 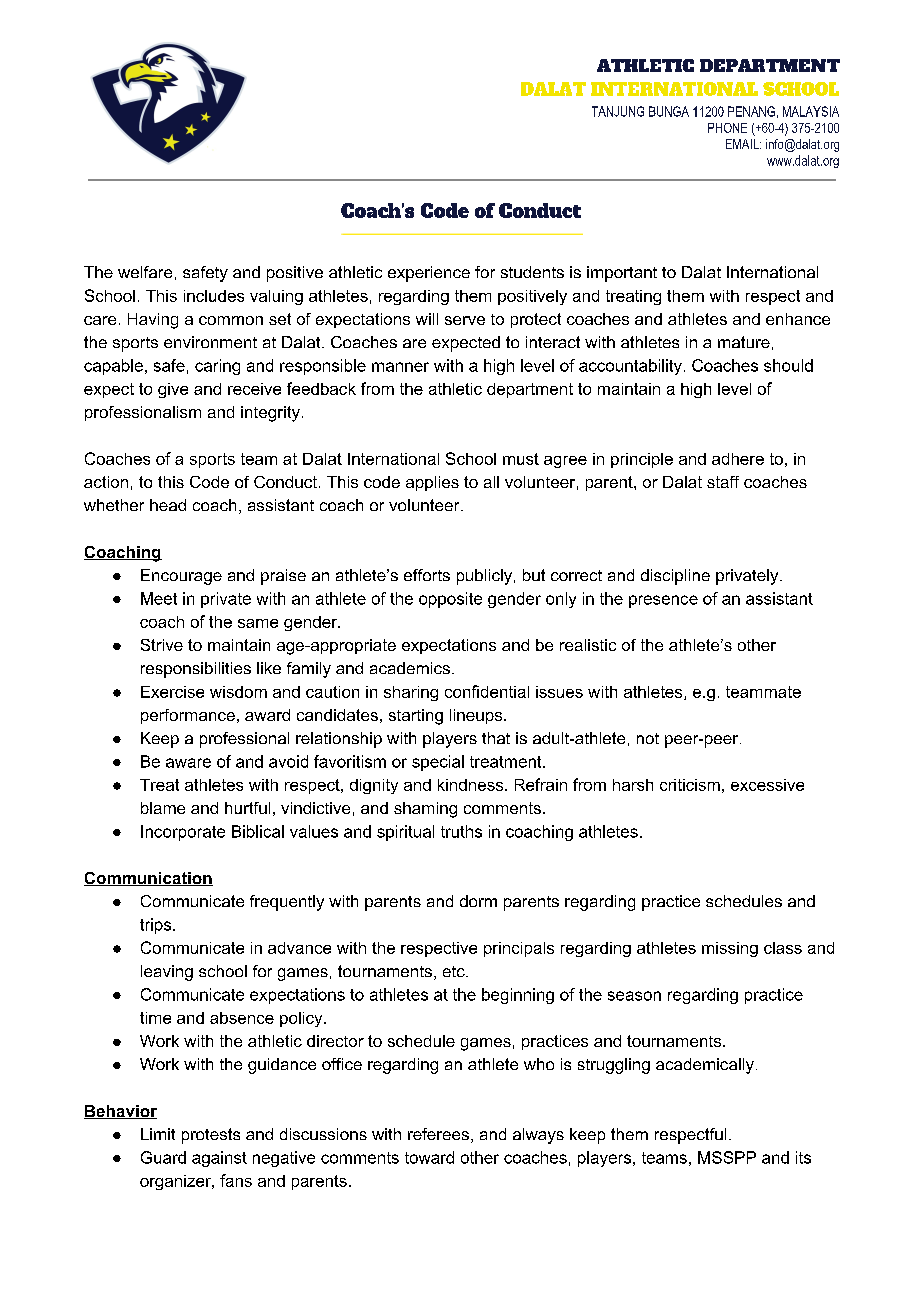 What do you see at coordinates (163, 1157) in the screenshot?
I see `Guard` at bounding box center [163, 1157].
